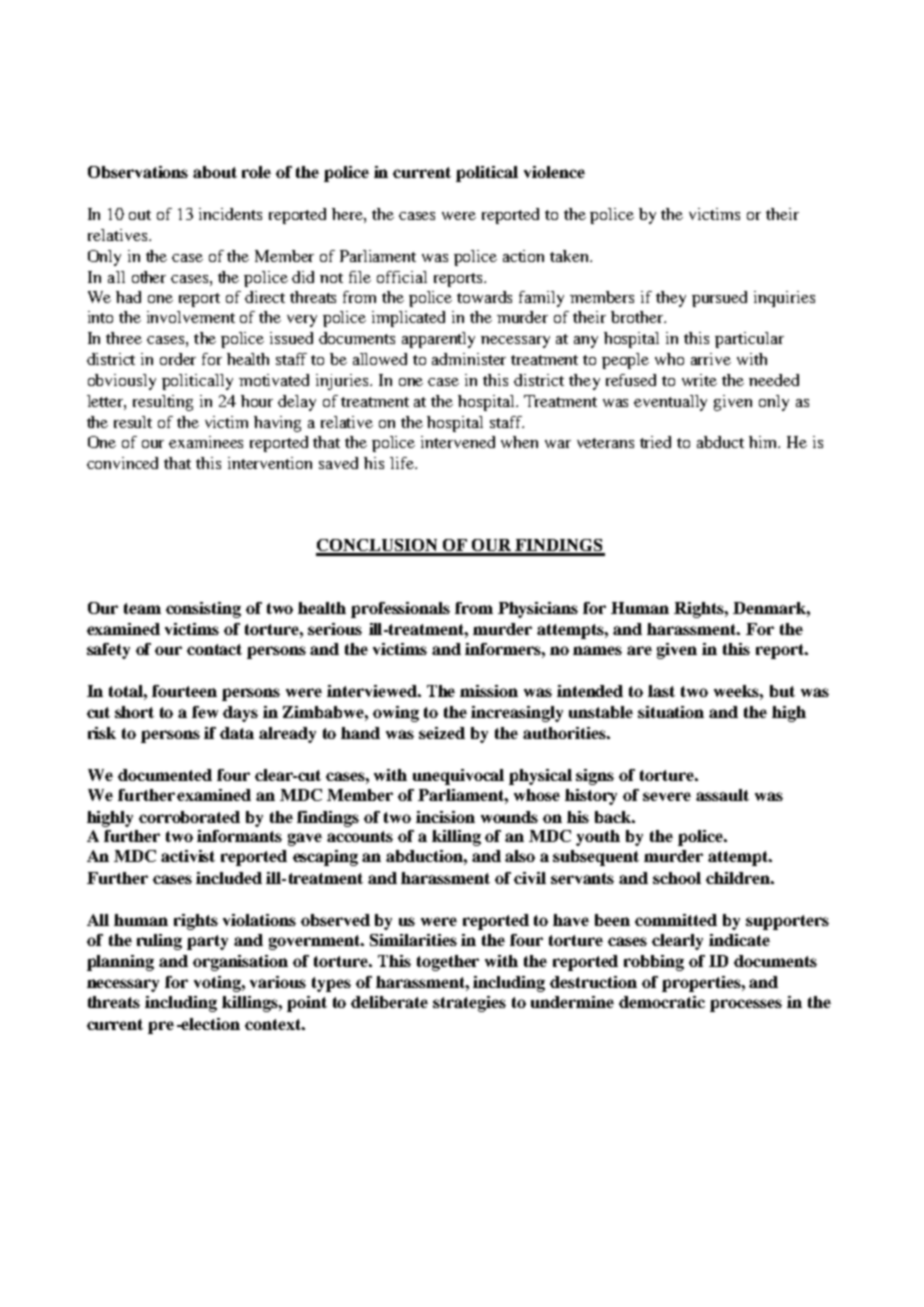  I want to click on corroborated, so click(189, 817).
